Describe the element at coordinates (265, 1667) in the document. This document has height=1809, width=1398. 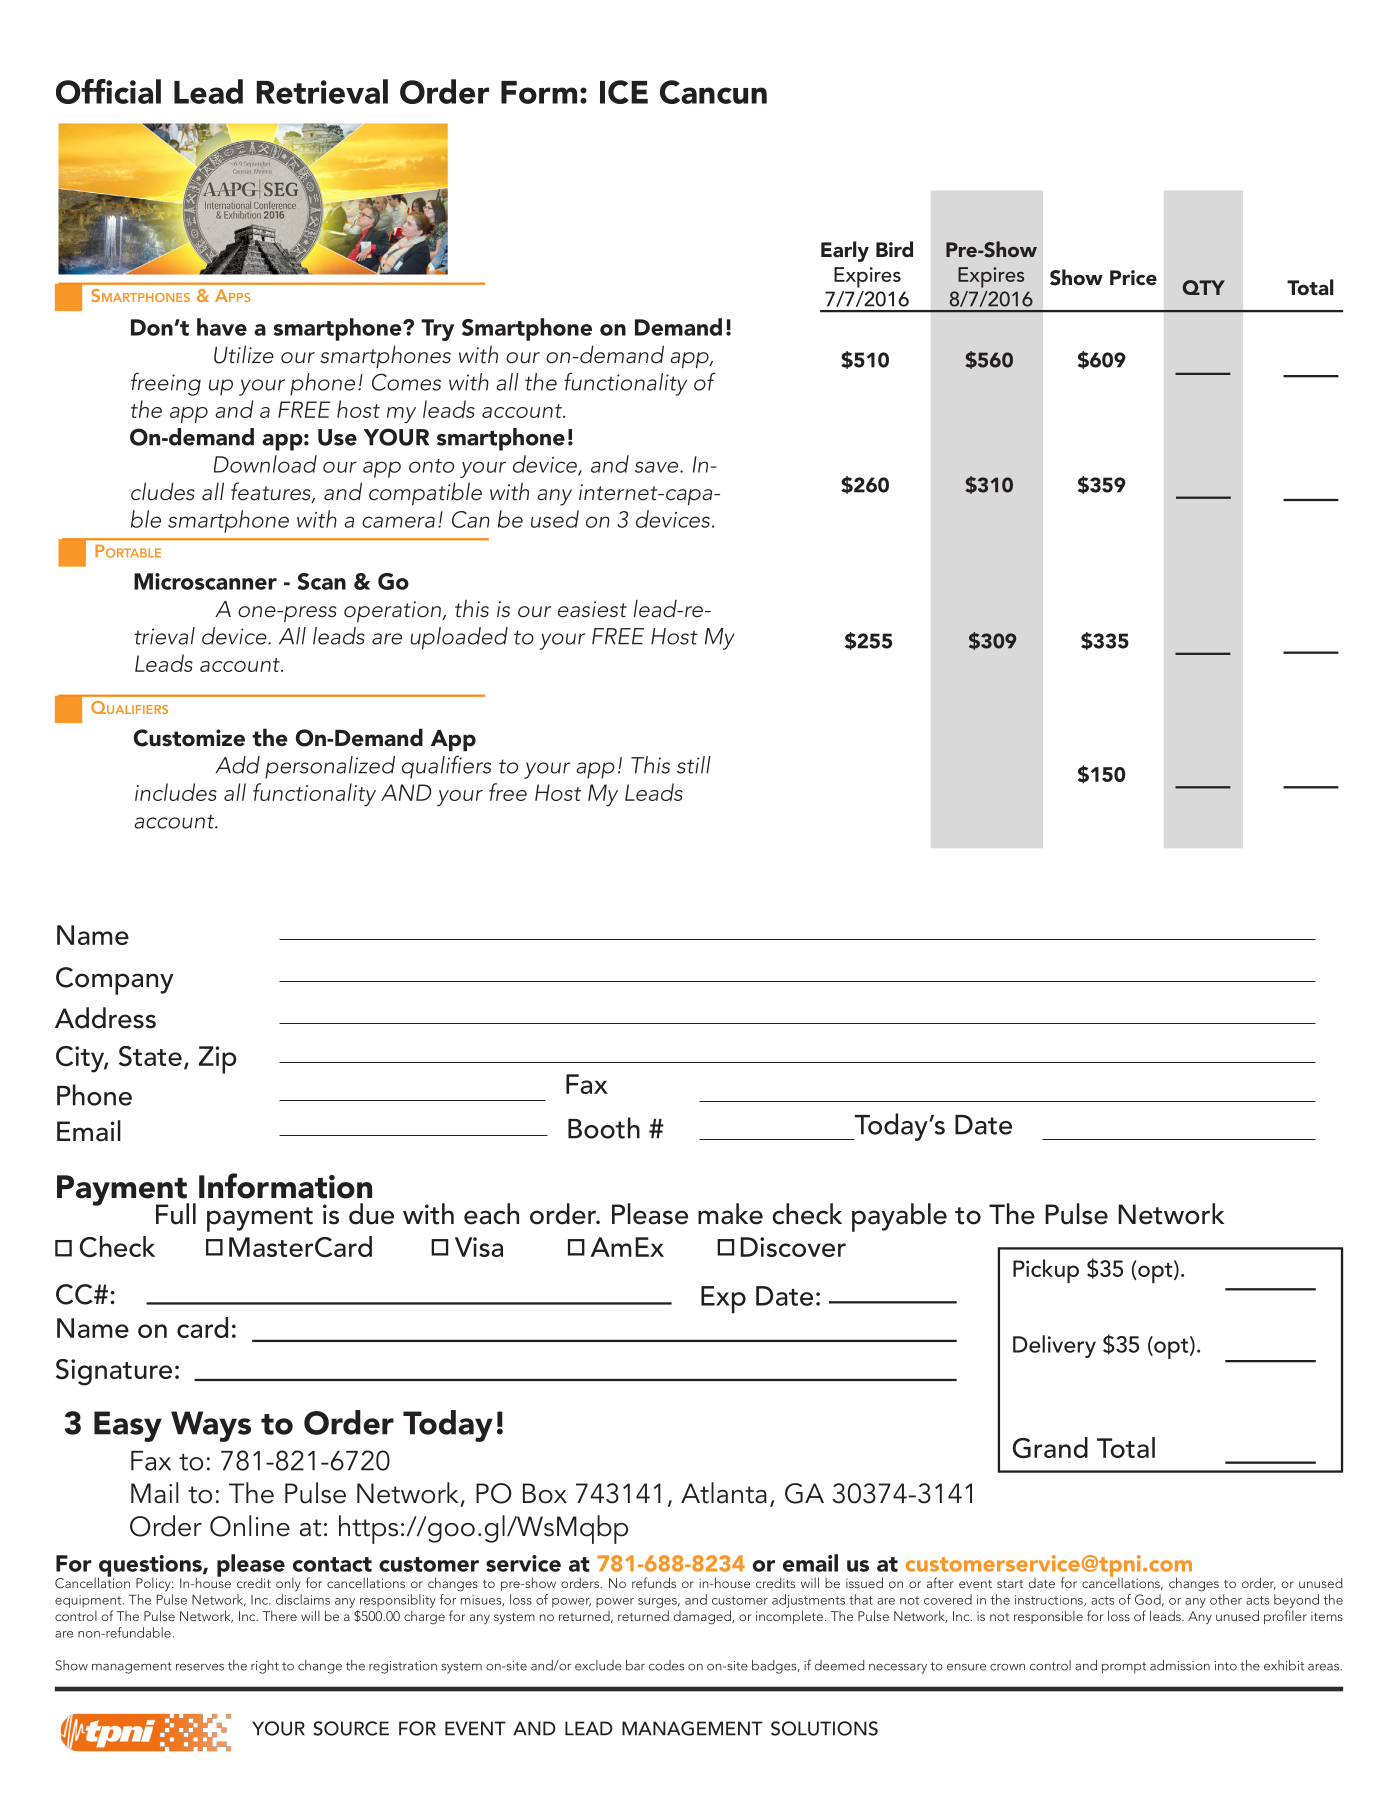
I see `right` at that location.
